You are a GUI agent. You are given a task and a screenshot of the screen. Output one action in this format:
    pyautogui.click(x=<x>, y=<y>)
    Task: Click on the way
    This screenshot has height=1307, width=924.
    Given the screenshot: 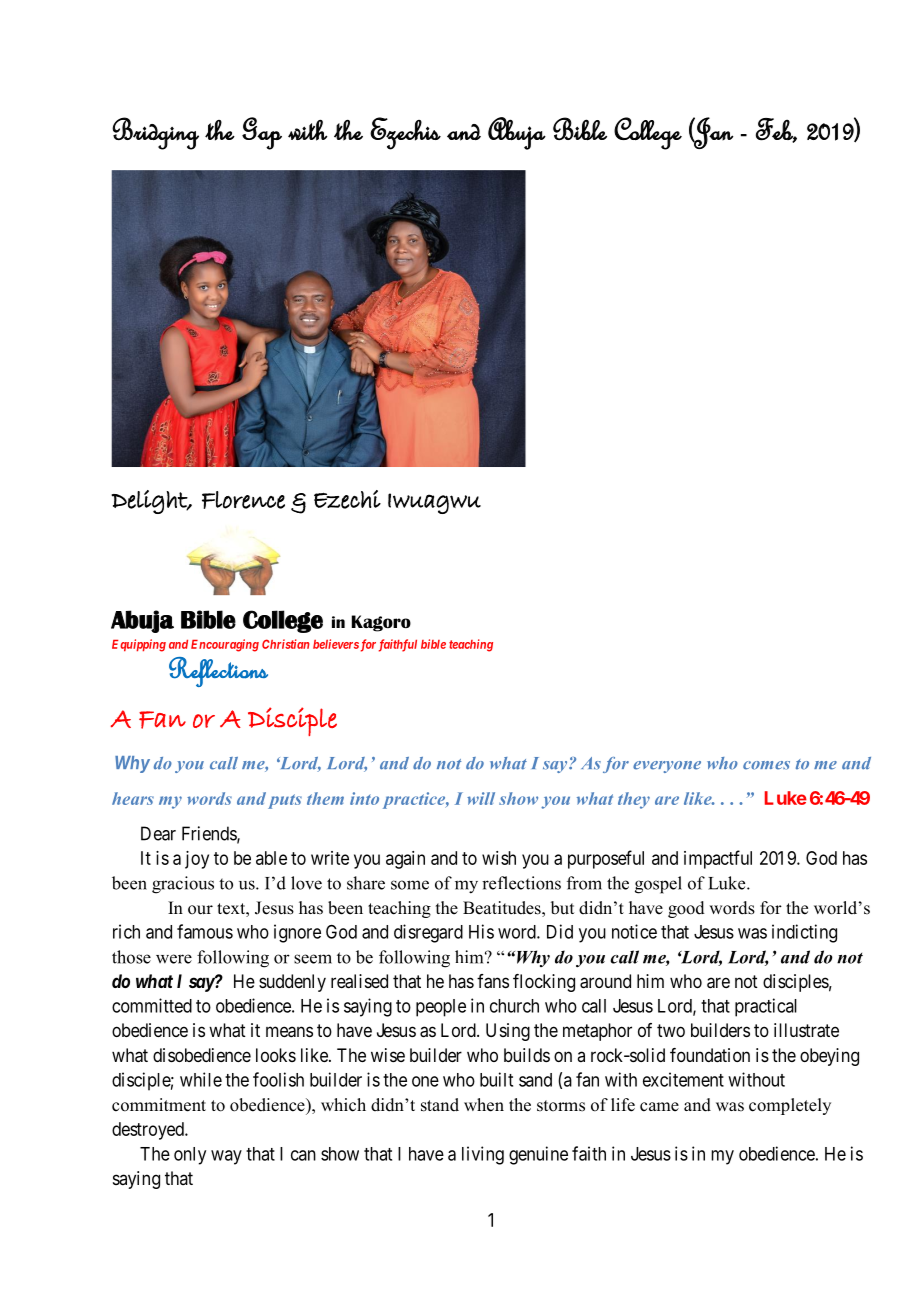 What is the action you would take?
    pyautogui.click(x=226, y=1157)
